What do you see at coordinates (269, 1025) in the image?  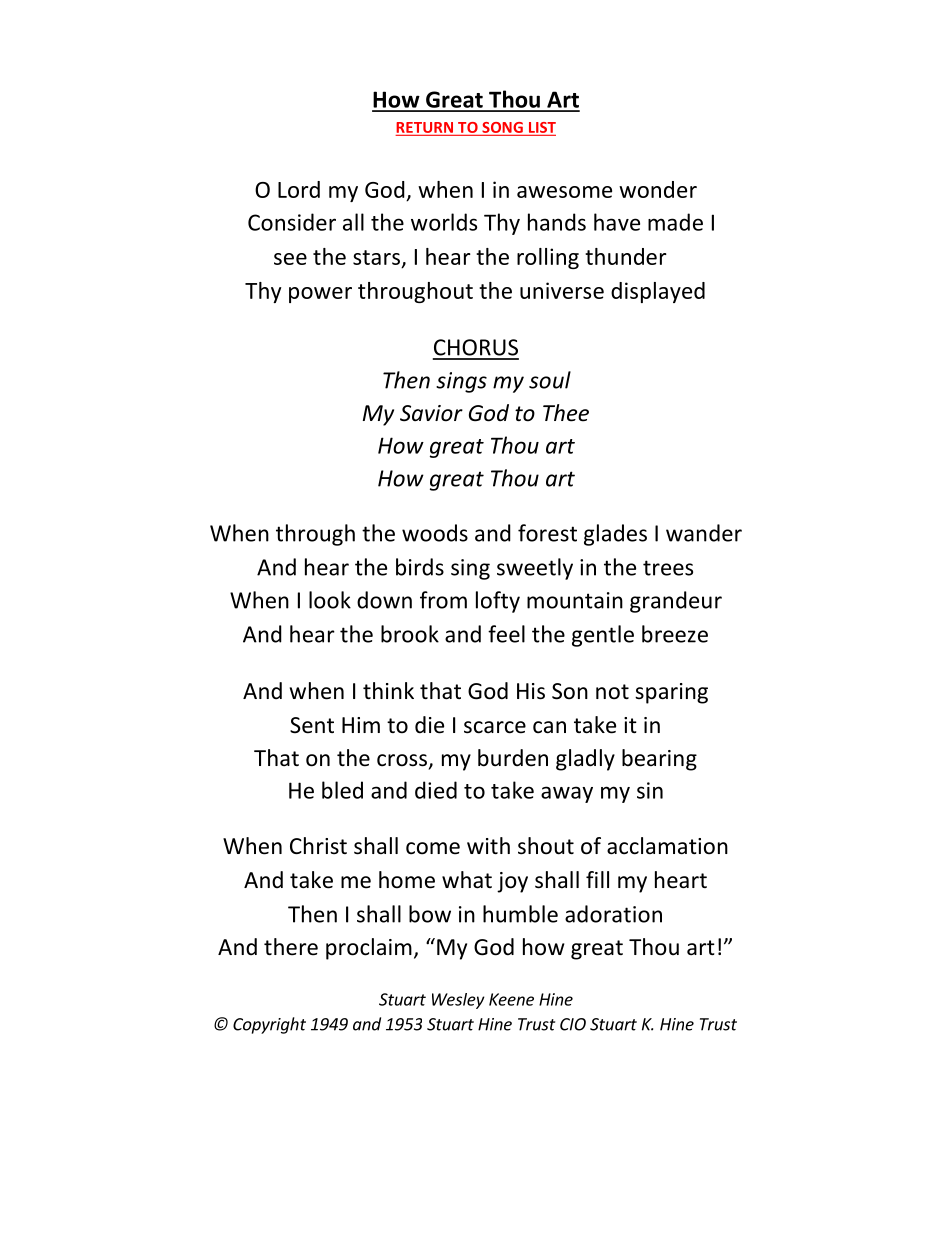 I see `Copyright` at bounding box center [269, 1025].
